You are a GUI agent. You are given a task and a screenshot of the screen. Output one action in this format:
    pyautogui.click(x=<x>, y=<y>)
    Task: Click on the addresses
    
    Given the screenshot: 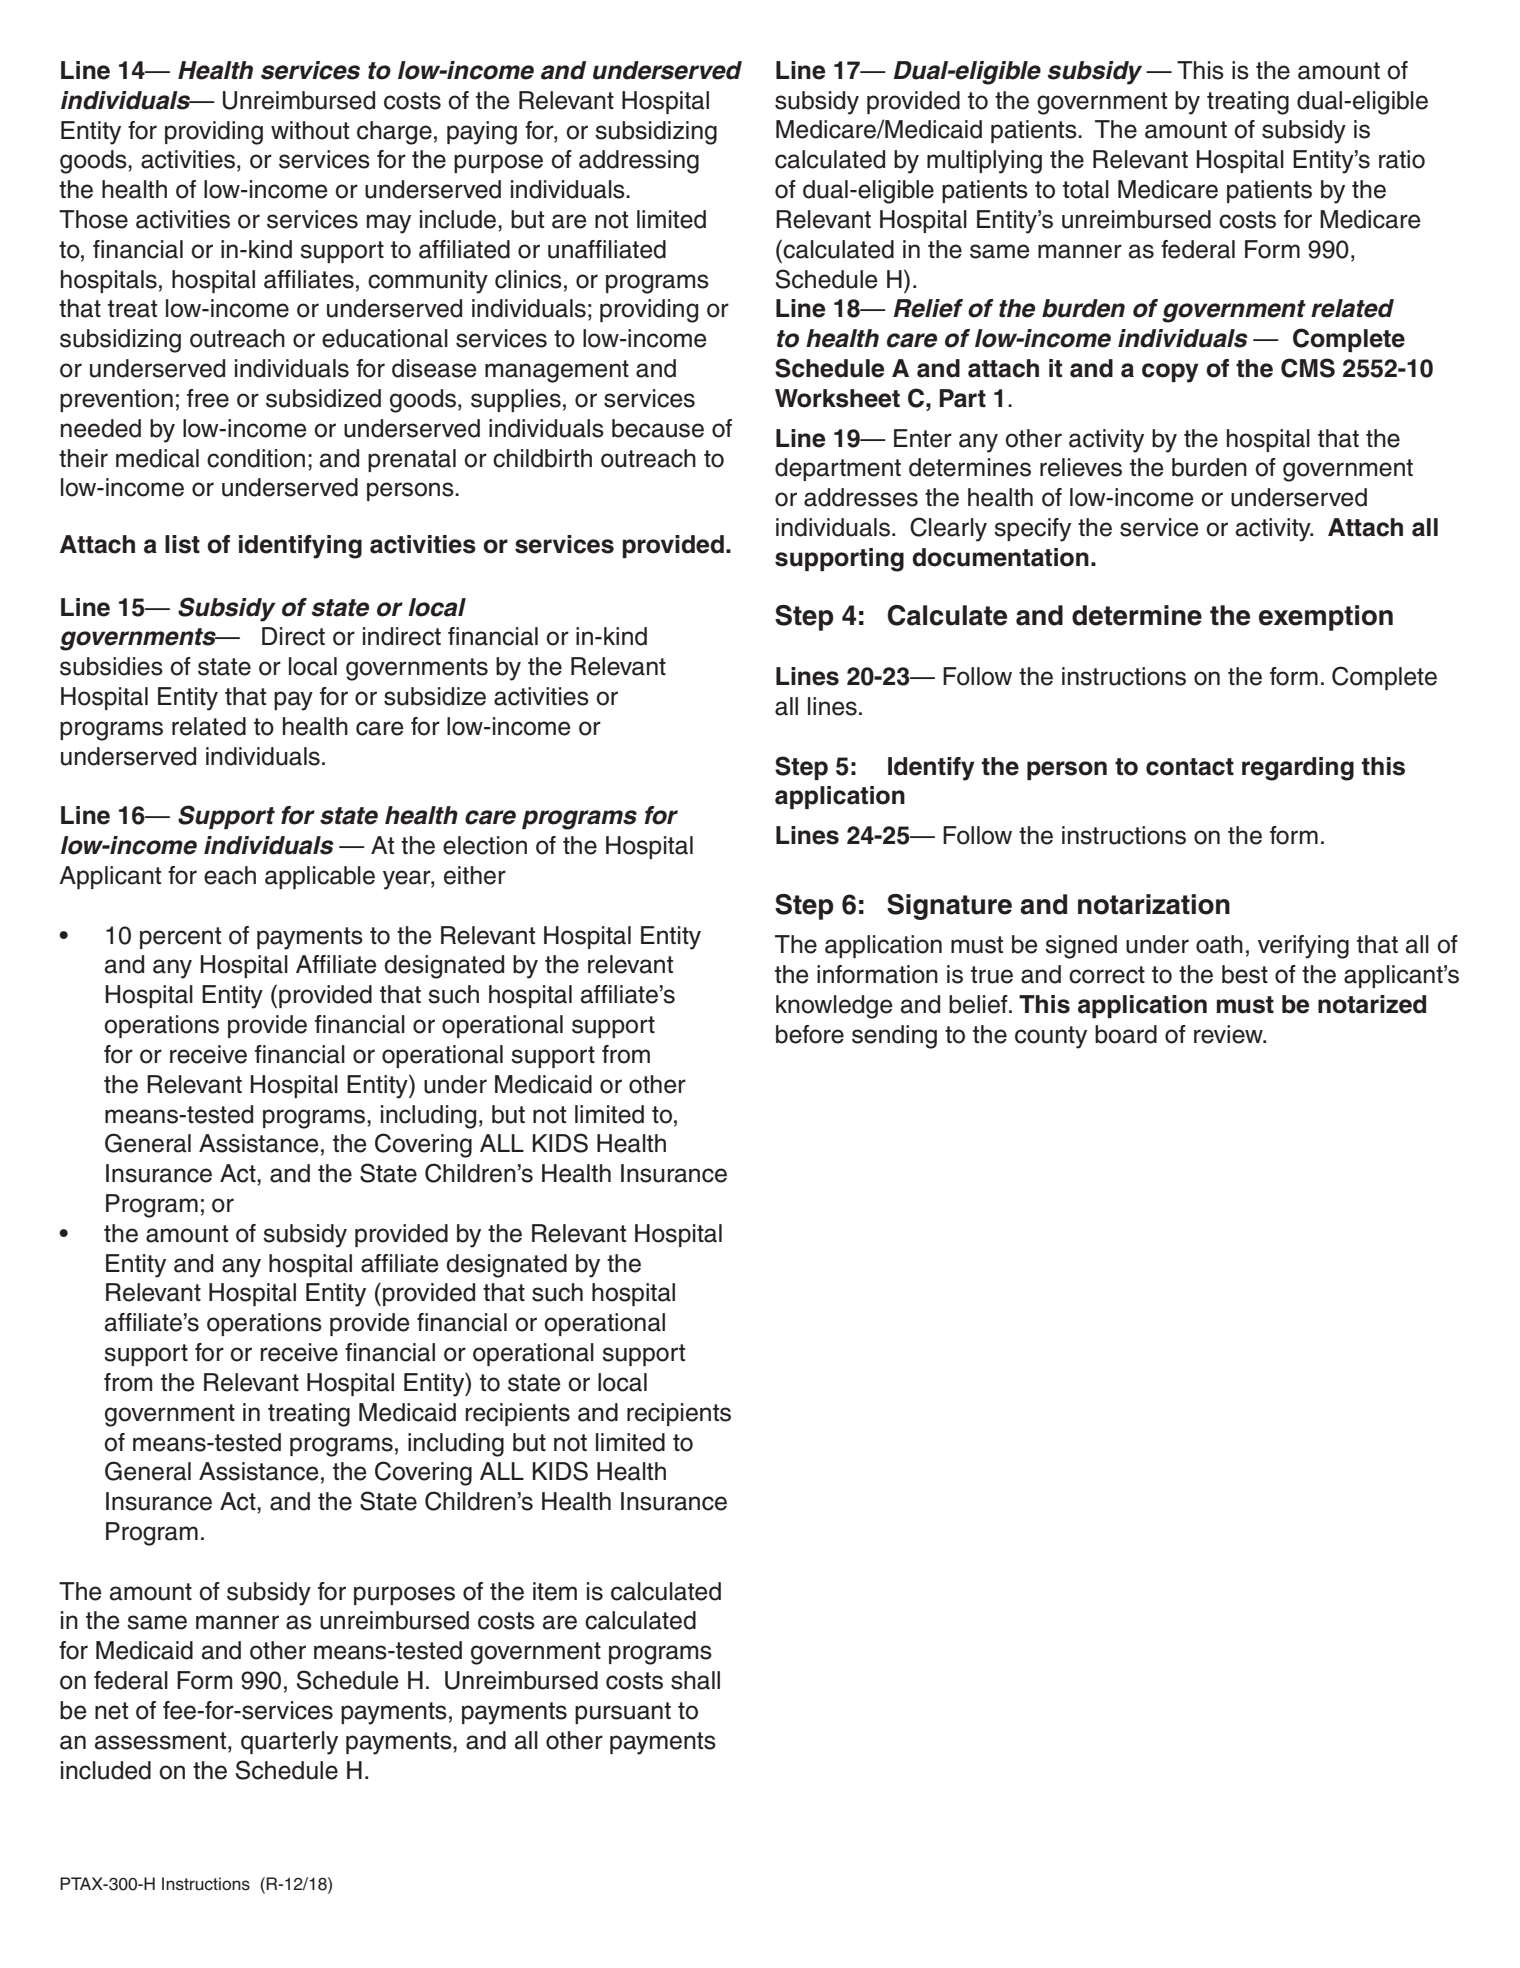 What is the action you would take?
    pyautogui.click(x=861, y=497)
